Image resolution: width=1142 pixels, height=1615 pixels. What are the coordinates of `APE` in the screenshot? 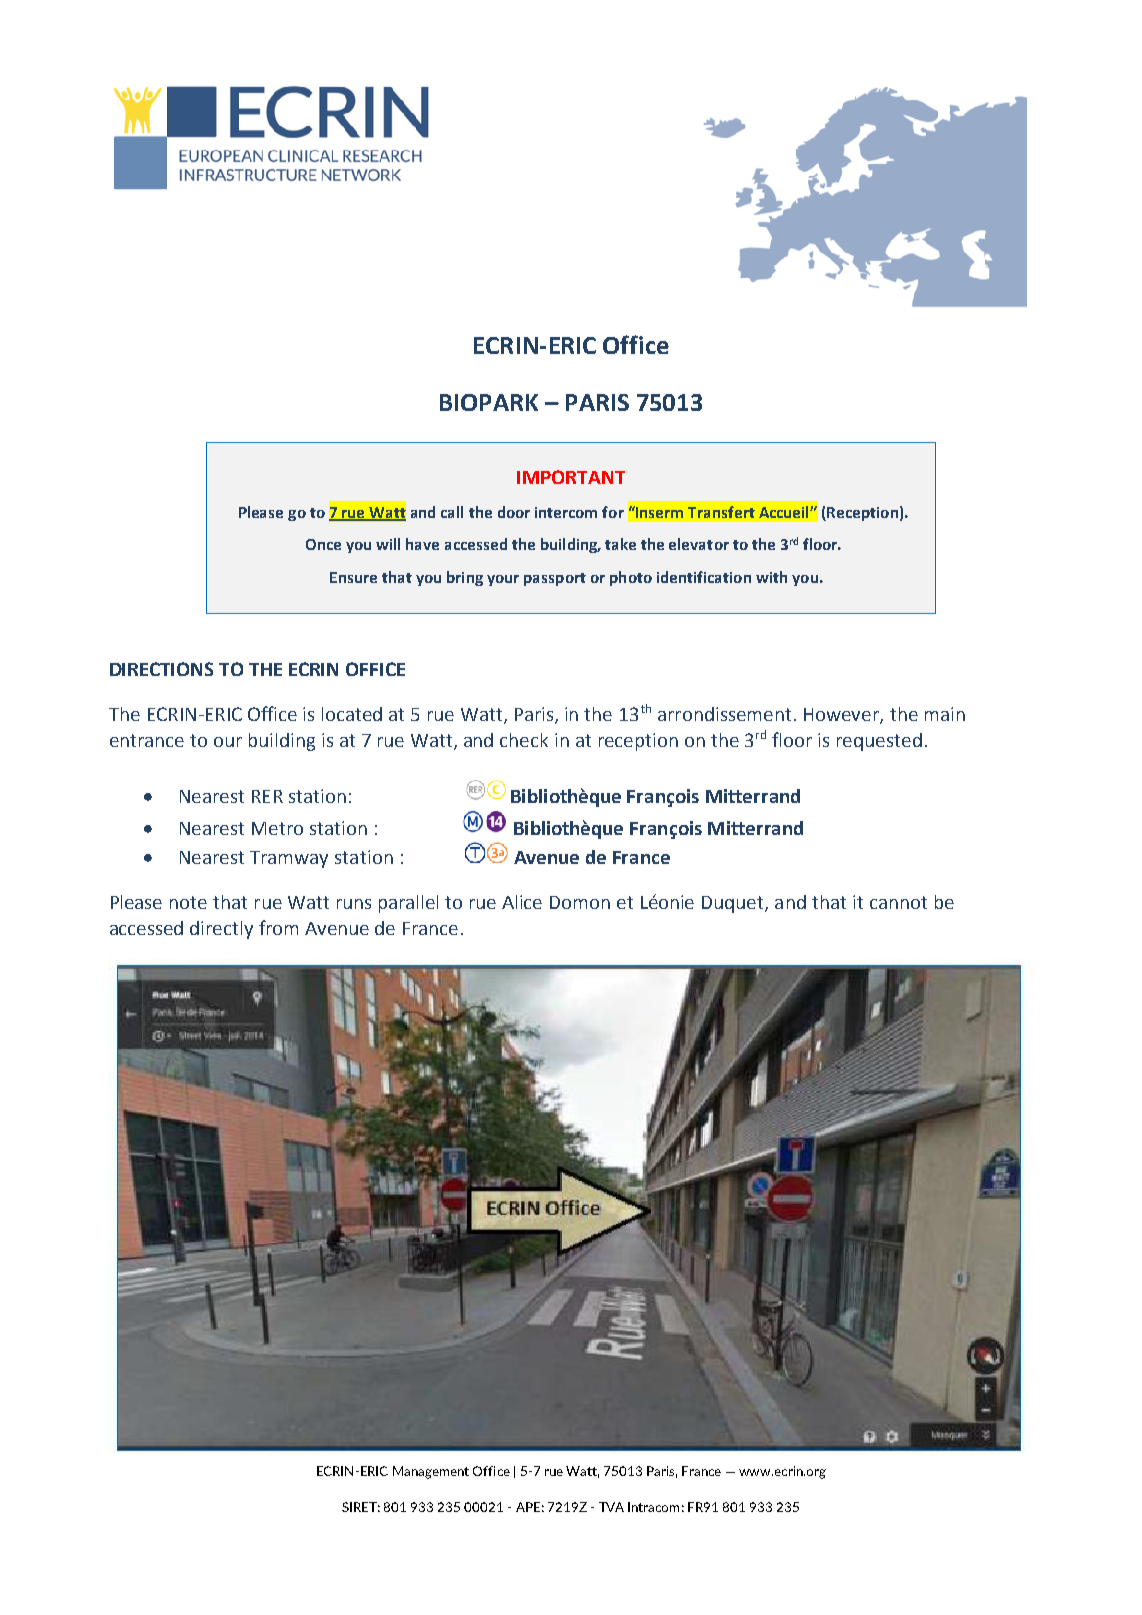 It's located at (528, 1507).
